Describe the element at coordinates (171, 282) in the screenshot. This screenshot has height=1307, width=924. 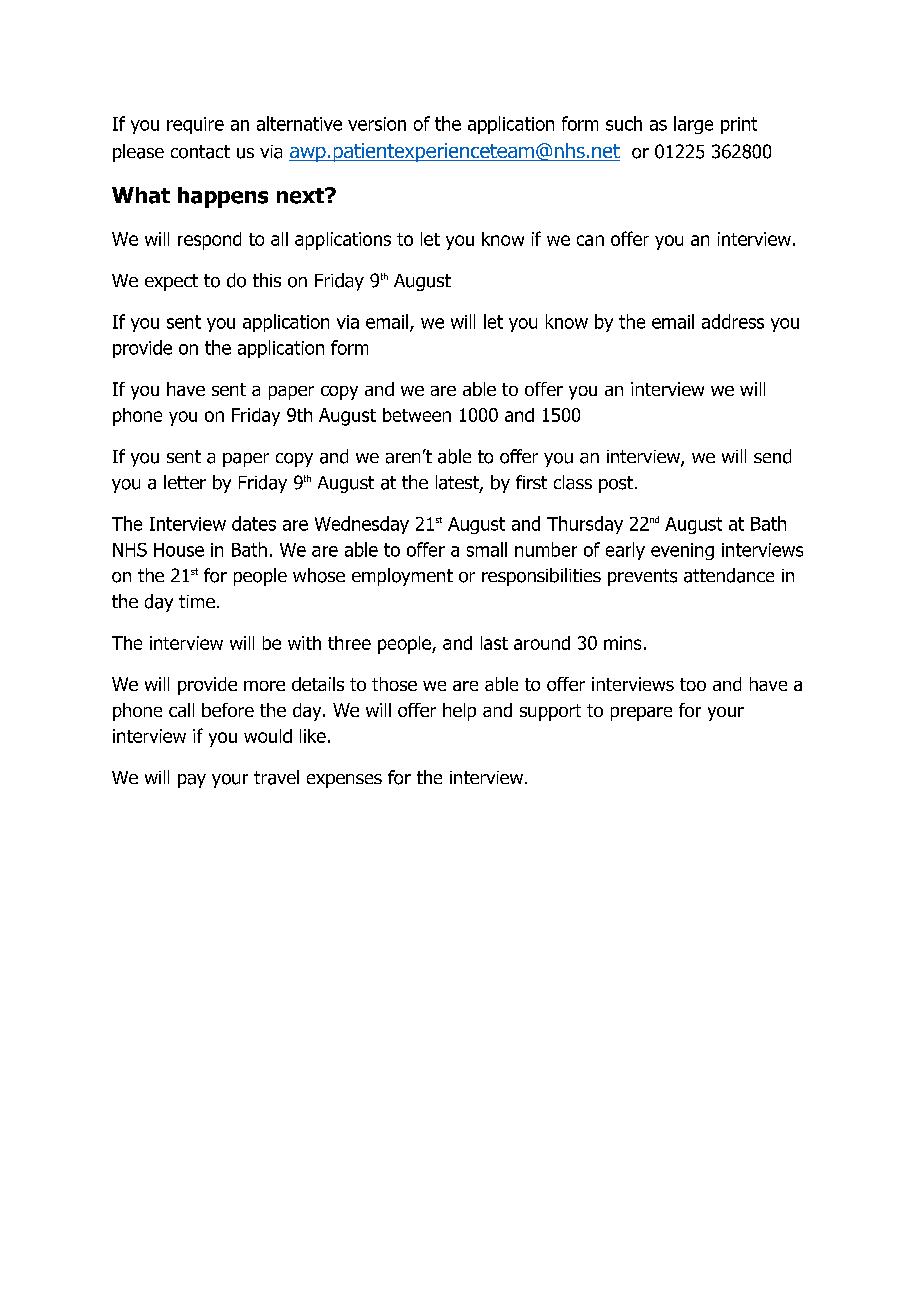
I see `expect` at that location.
